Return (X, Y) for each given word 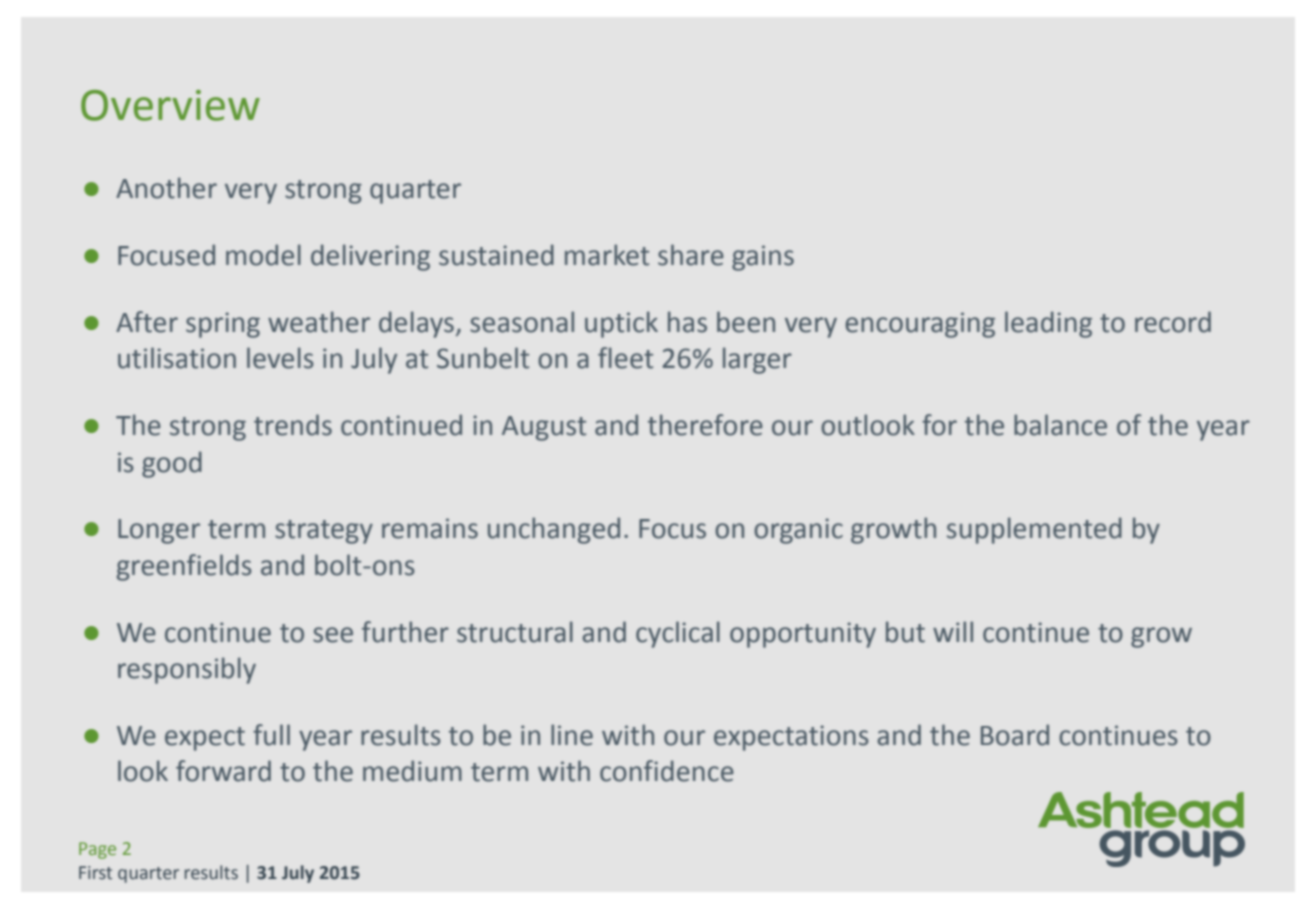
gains (763, 258)
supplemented (1034, 530)
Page (97, 850)
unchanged (554, 530)
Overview (170, 105)
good (172, 464)
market (607, 255)
